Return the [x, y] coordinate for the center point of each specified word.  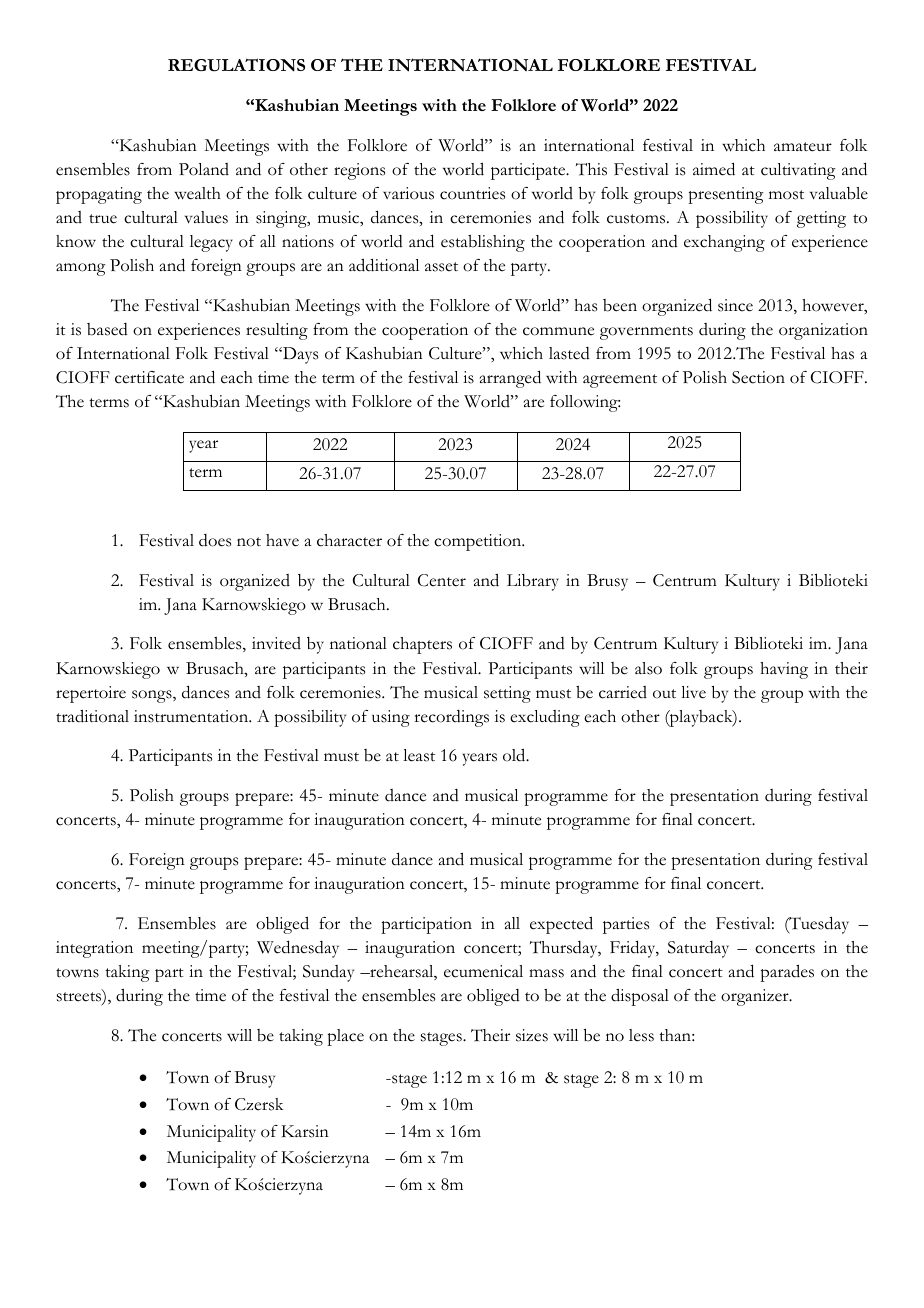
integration [94, 949]
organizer [756, 997]
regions [359, 171]
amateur [803, 147]
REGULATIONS [236, 65]
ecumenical [483, 971]
